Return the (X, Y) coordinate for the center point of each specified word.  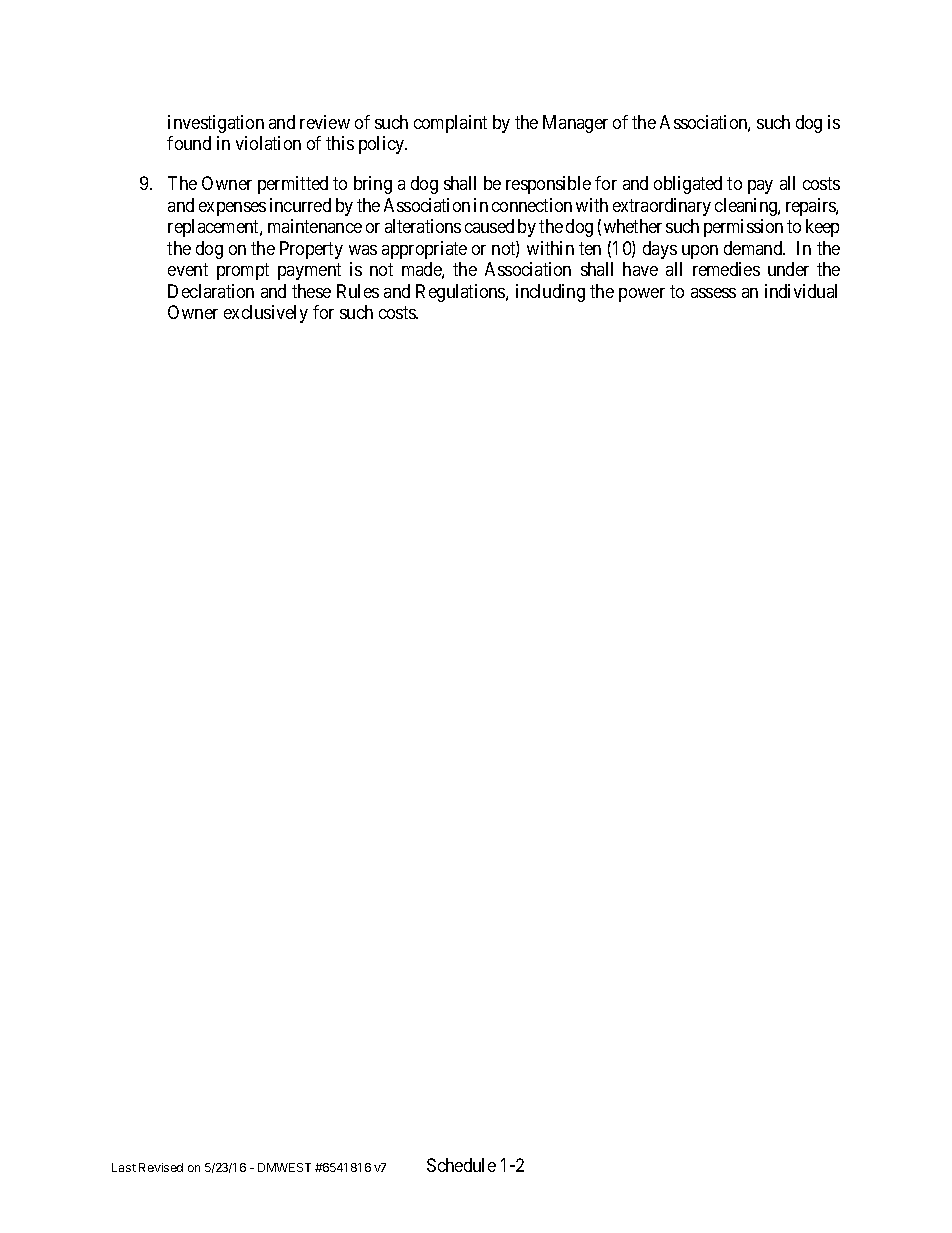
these (311, 291)
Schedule (461, 1165)
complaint (450, 124)
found (189, 143)
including (550, 293)
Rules (358, 291)
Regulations (461, 293)
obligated (688, 185)
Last (124, 1167)
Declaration (211, 291)
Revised (161, 1167)
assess (713, 293)
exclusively (266, 314)
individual (801, 291)
